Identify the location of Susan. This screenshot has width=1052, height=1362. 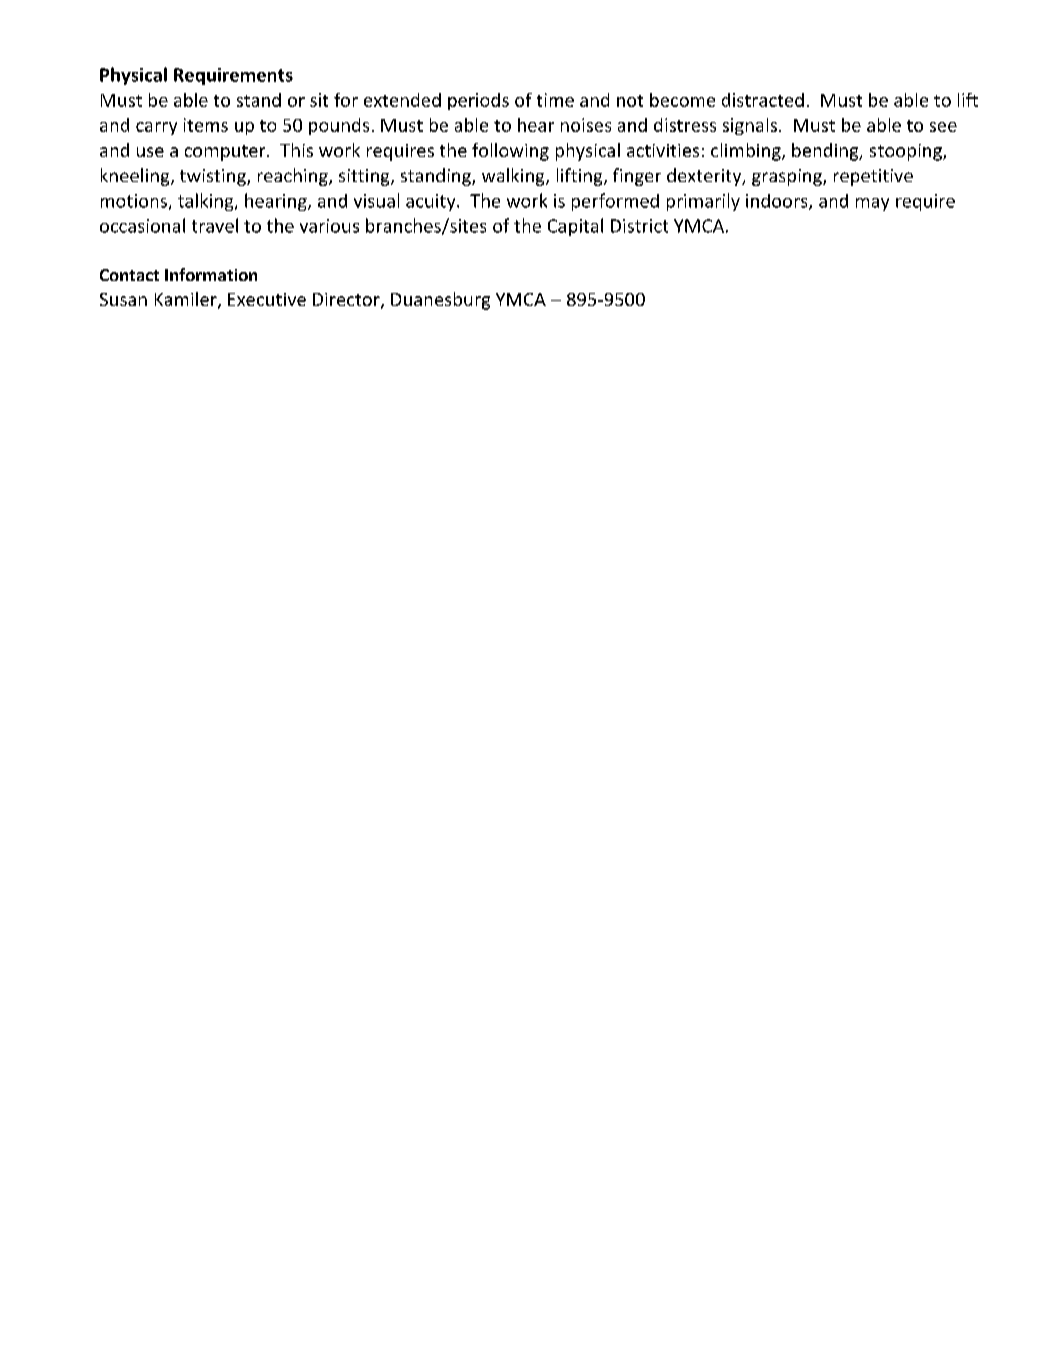
(123, 299).
